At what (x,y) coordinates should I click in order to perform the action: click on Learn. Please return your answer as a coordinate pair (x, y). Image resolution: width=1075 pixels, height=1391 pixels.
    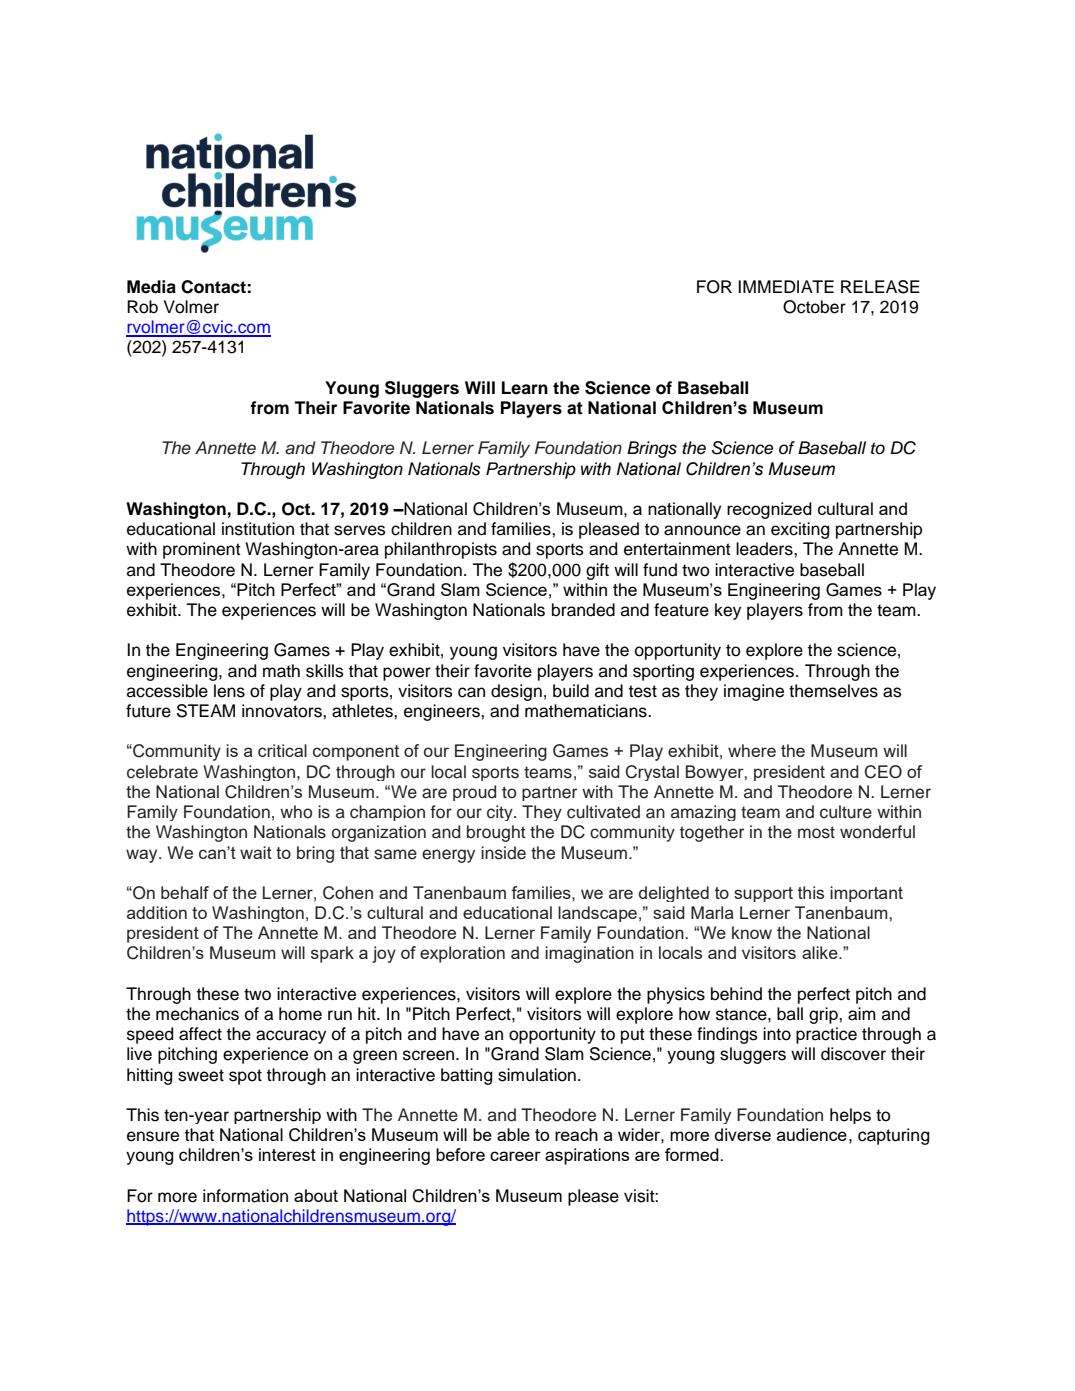
    Looking at the image, I should click on (525, 388).
